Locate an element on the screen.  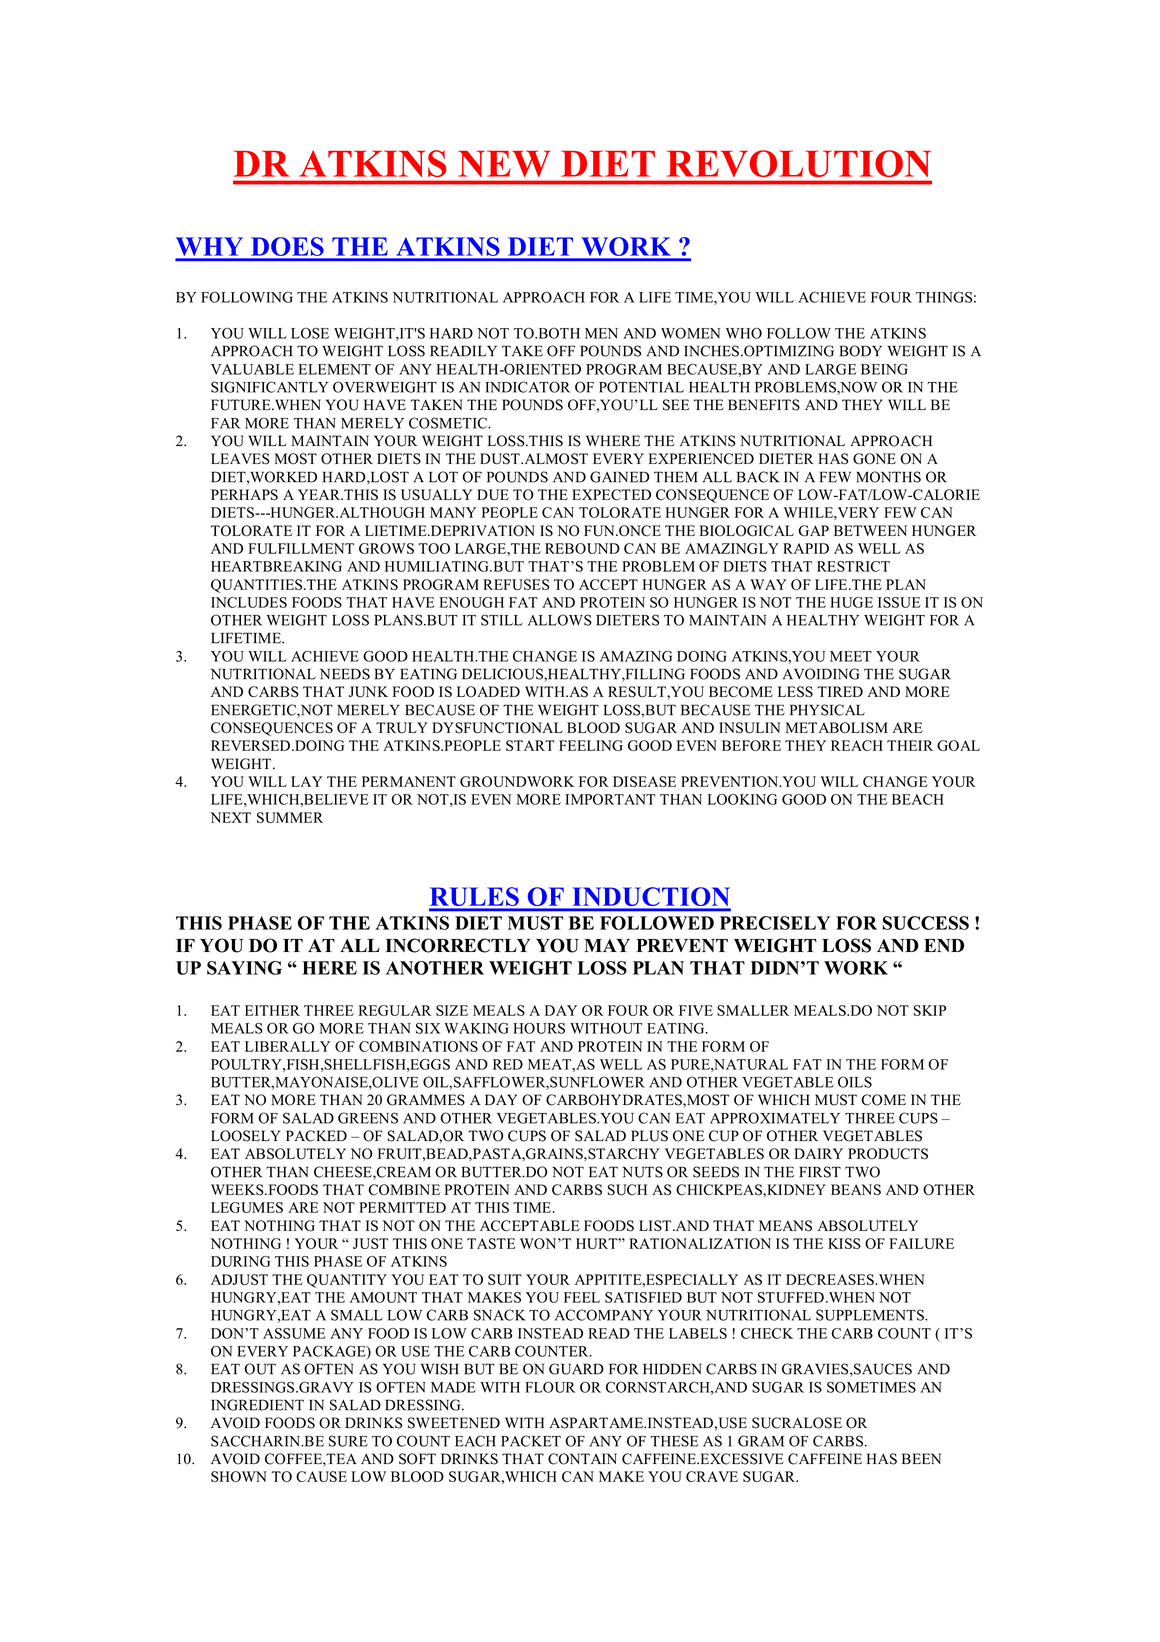
NEW is located at coordinates (504, 163).
